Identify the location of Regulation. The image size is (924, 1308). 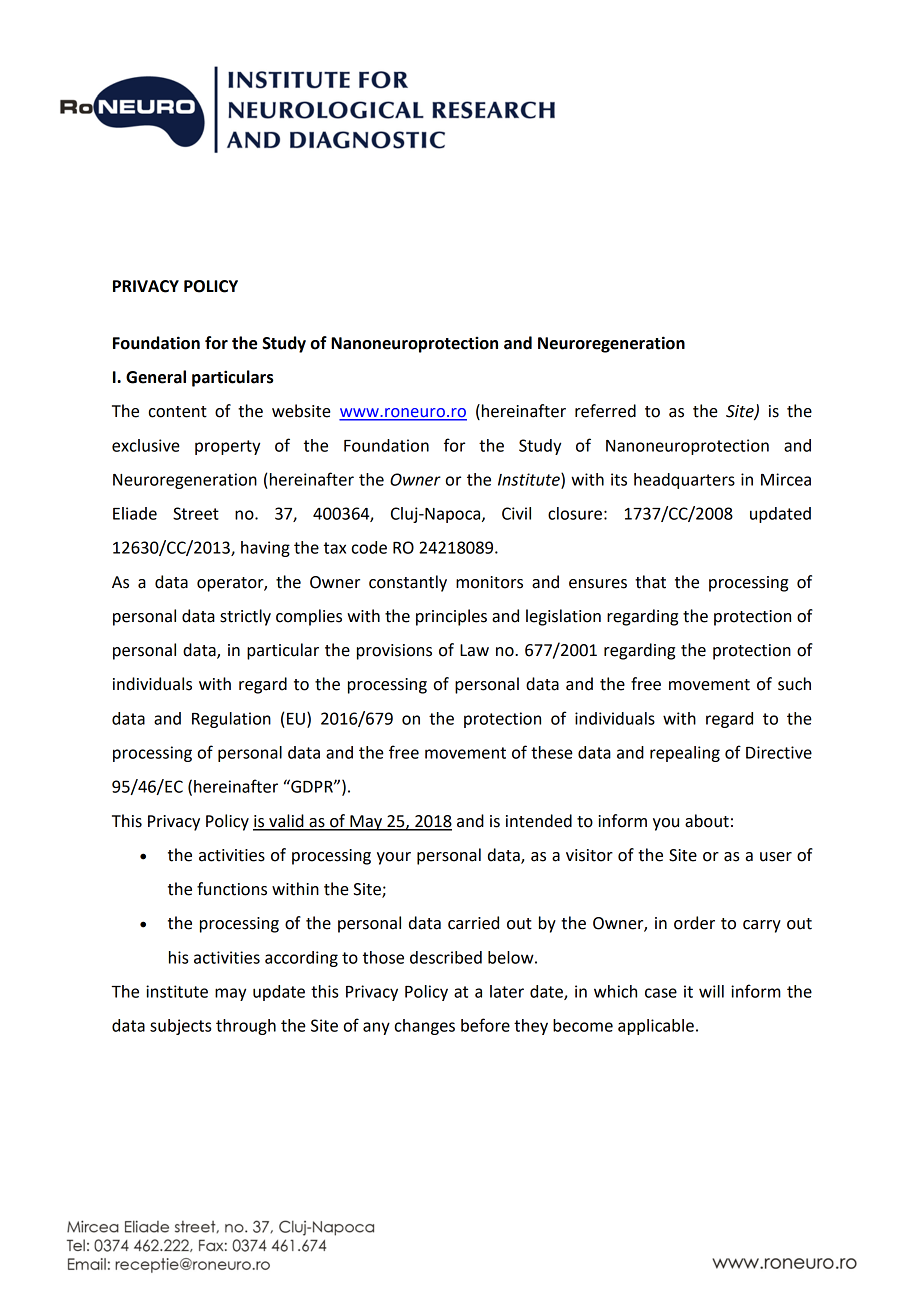
(231, 720).
